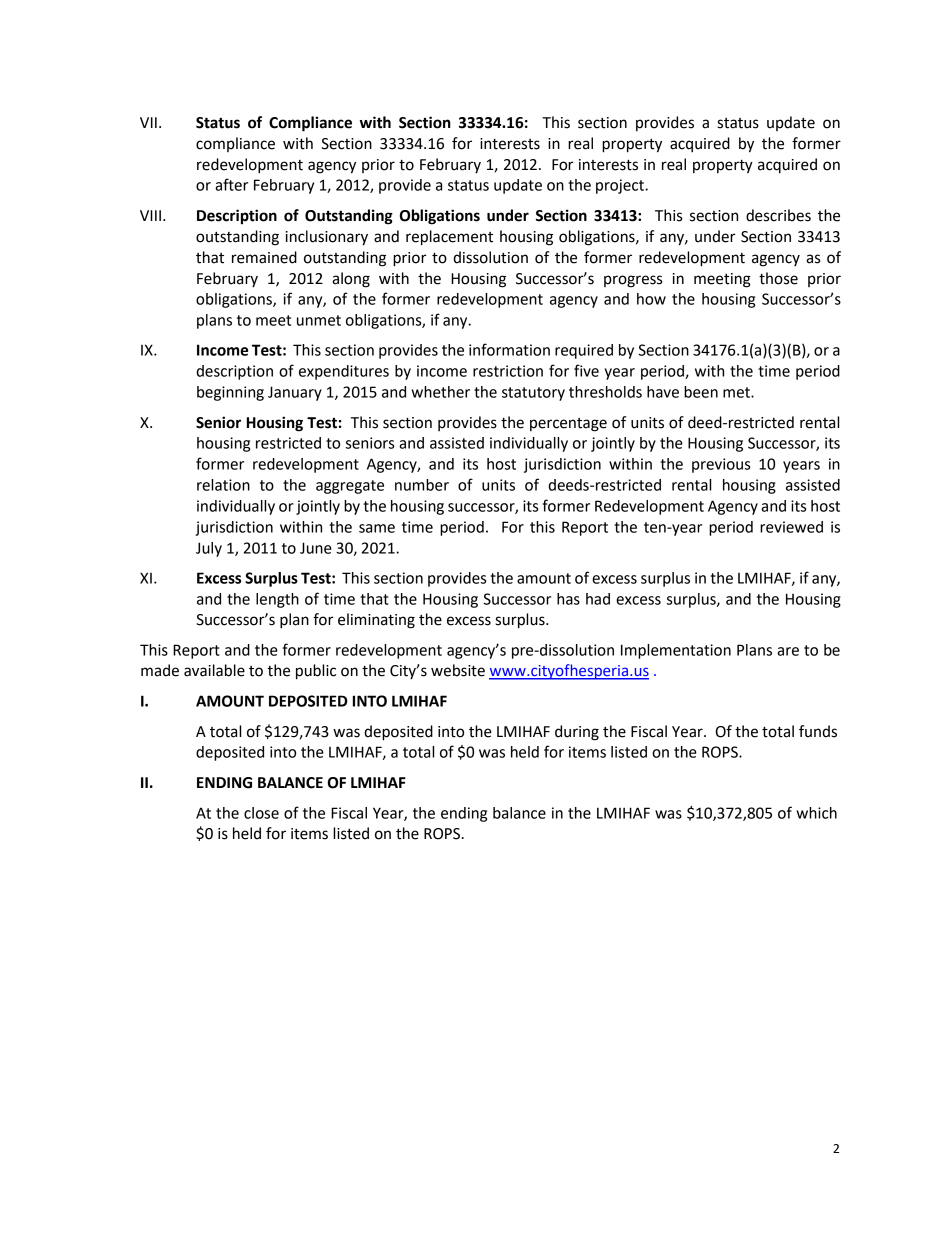 This screenshot has height=1233, width=952. Describe the element at coordinates (788, 651) in the screenshot. I see `are` at that location.
